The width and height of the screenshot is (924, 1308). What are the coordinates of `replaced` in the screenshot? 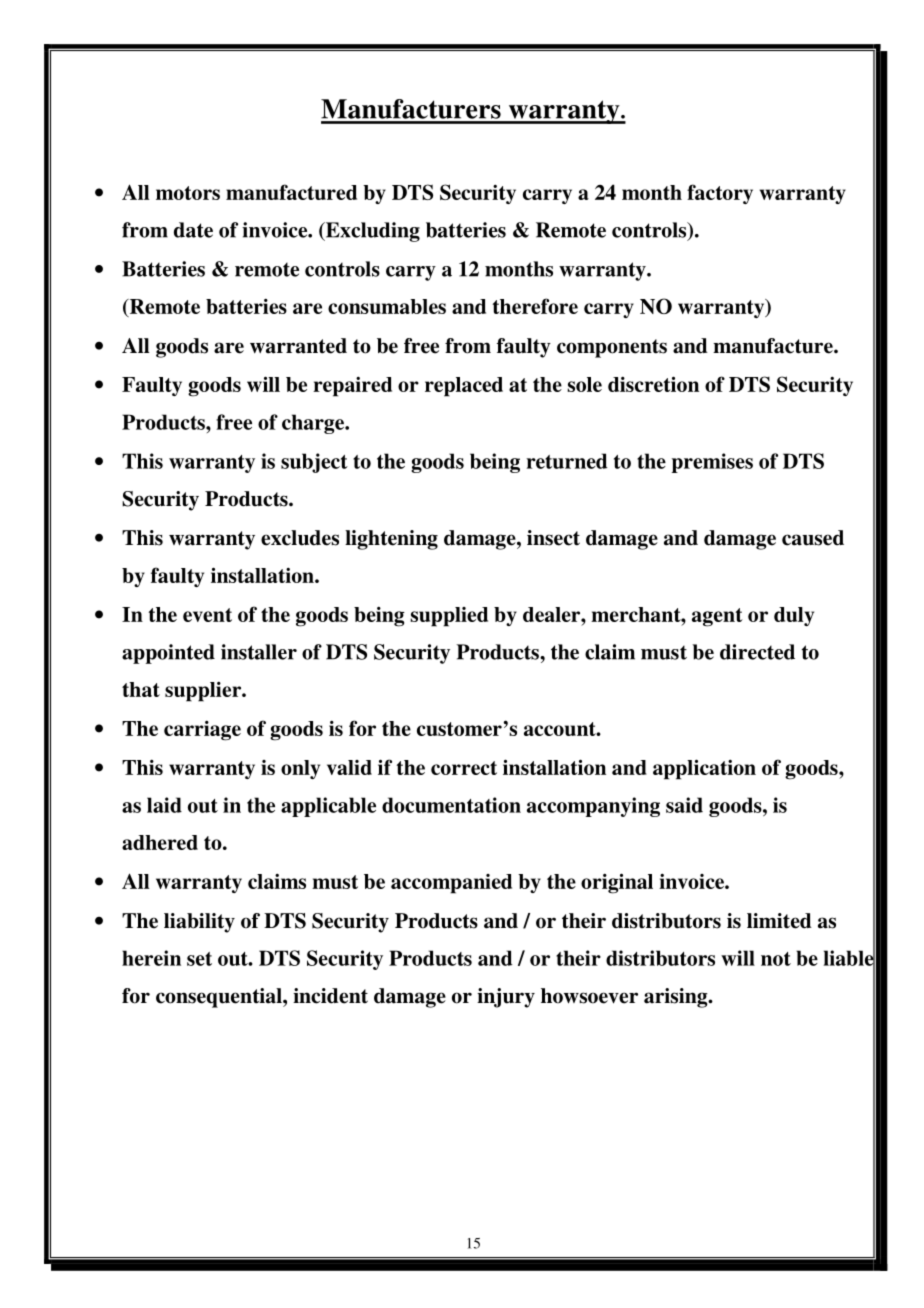 It's located at (464, 387).
